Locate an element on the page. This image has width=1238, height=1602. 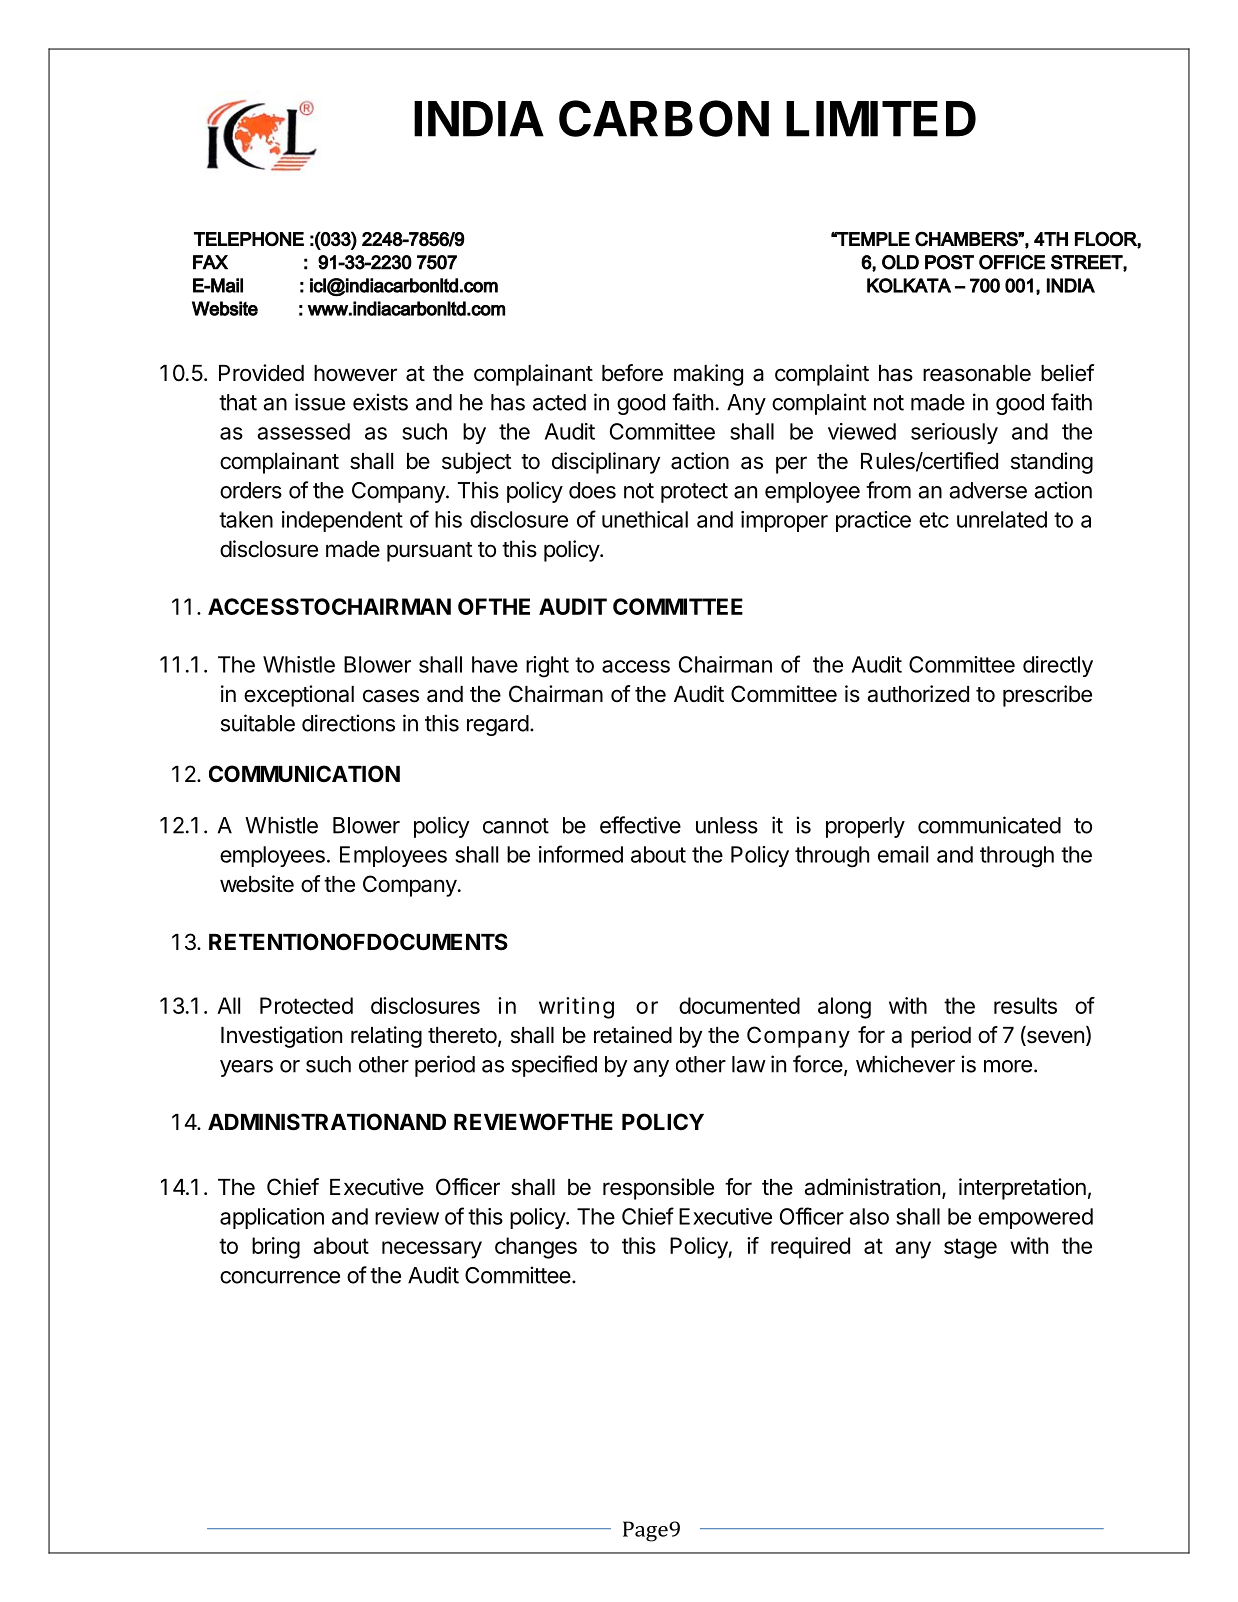
TELEPHONE is located at coordinates (249, 239).
